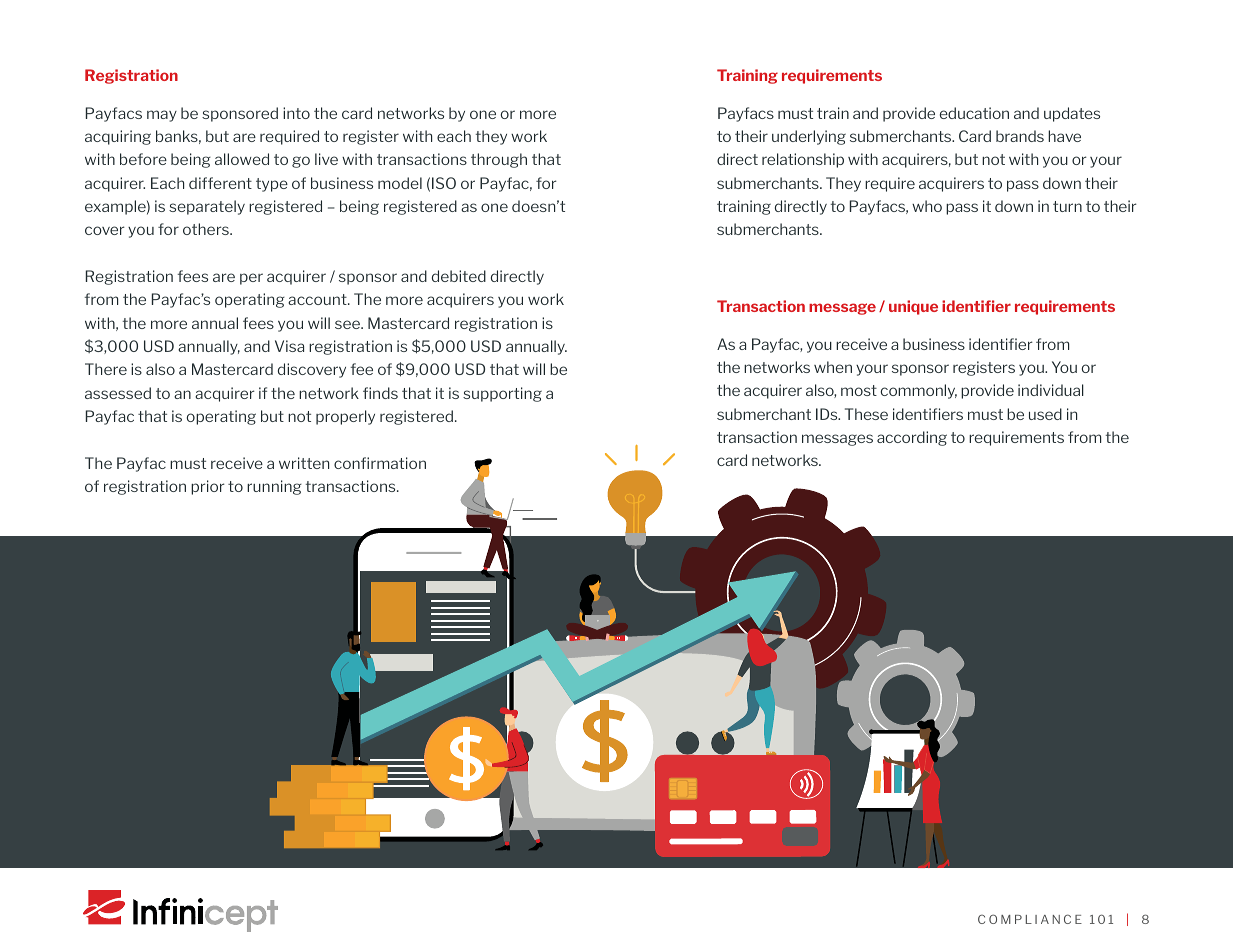 The height and width of the screenshot is (952, 1233). I want to click on according, so click(912, 438).
